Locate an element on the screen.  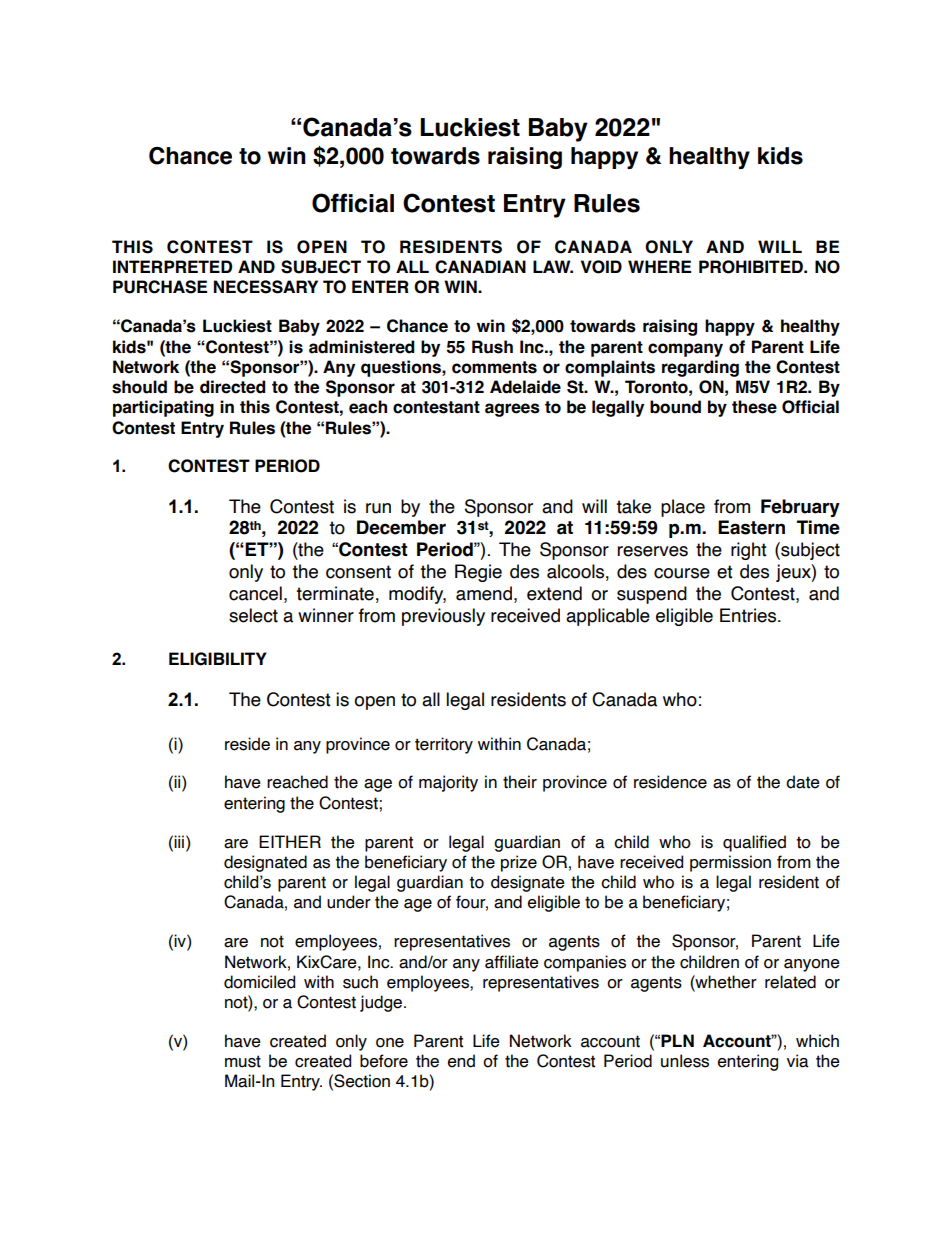
before is located at coordinates (384, 1061).
